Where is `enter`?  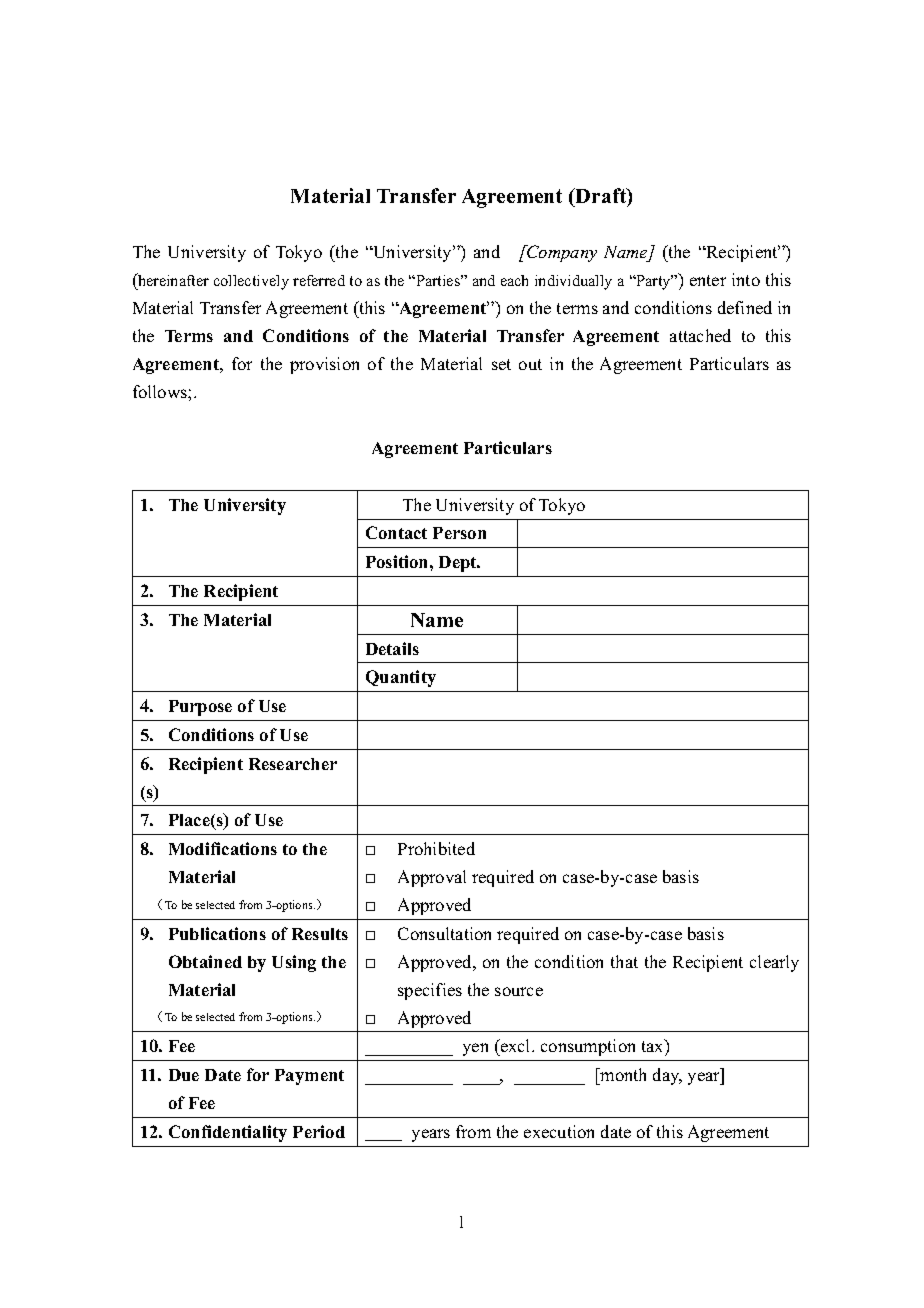 enter is located at coordinates (708, 280).
